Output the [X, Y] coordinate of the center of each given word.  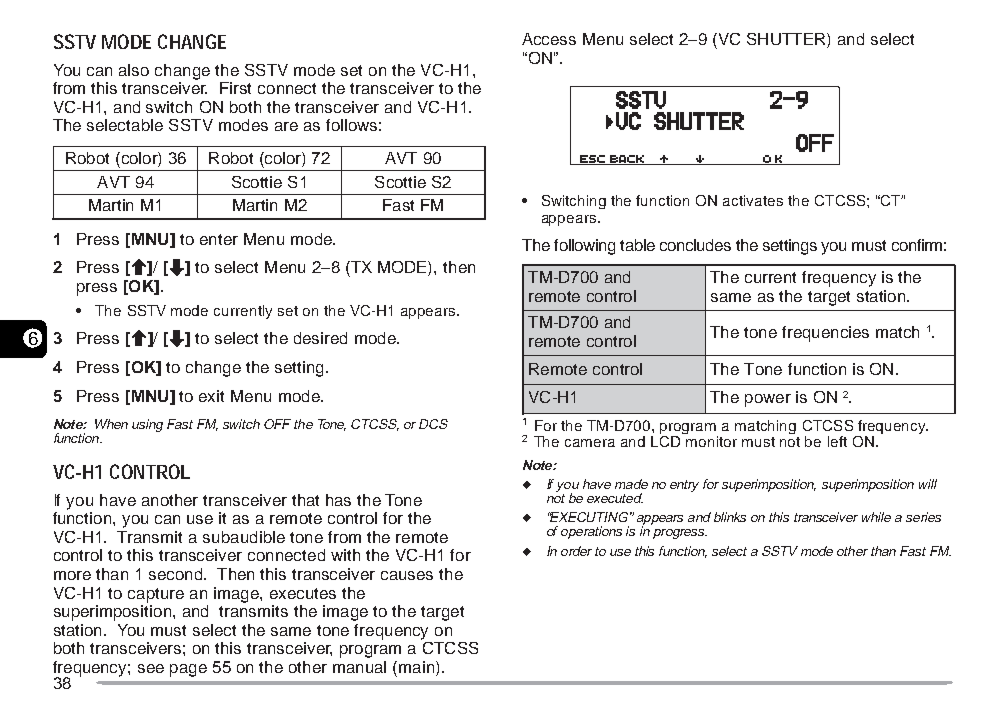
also [134, 70]
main [416, 667]
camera [590, 443]
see [151, 668]
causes [407, 575]
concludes [695, 245]
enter [219, 239]
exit [211, 396]
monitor [711, 441]
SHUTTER [787, 40]
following [584, 247]
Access [549, 39]
